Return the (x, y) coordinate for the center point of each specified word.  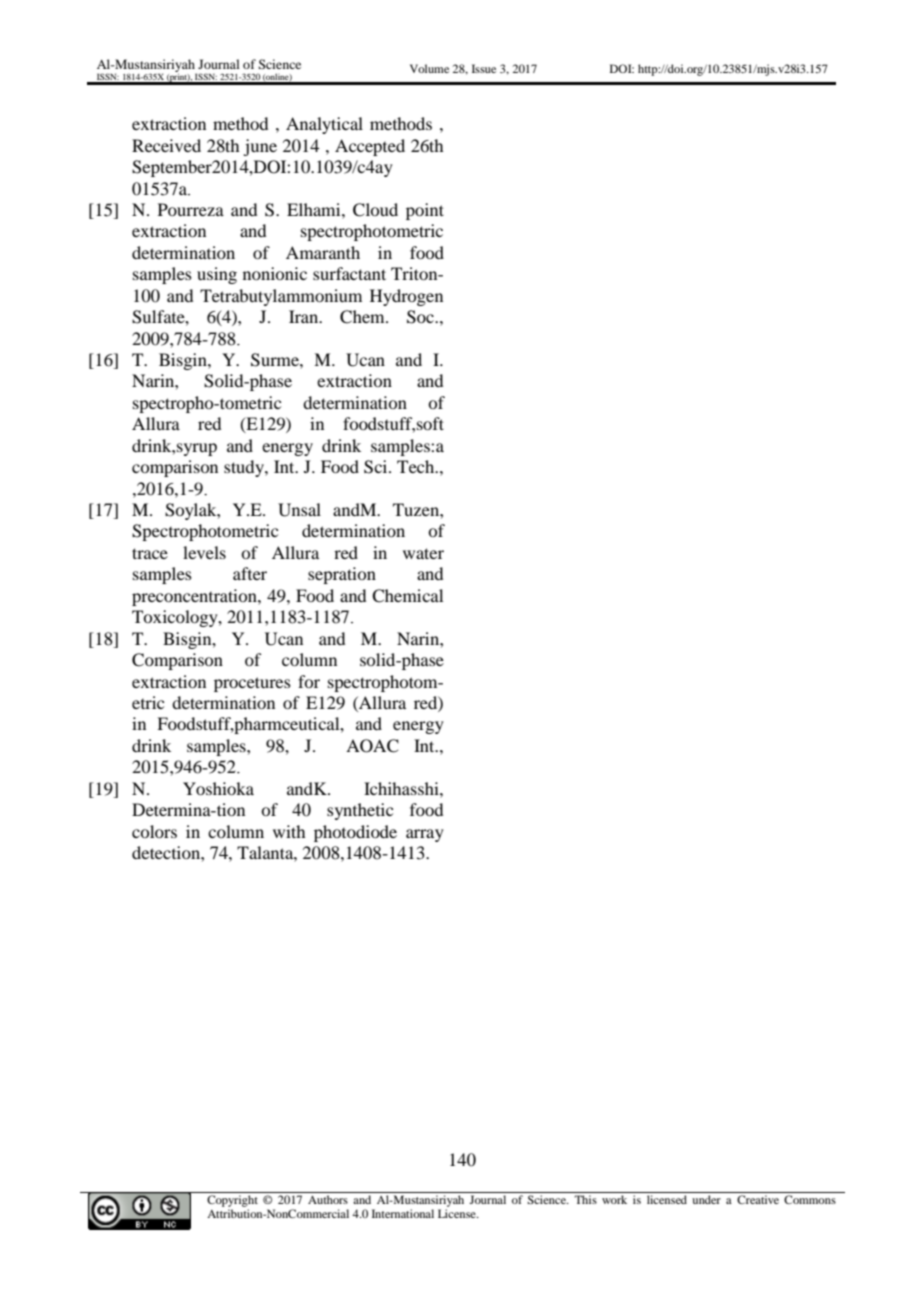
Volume (429, 68)
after (250, 573)
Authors (328, 1199)
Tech (417, 466)
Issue (484, 68)
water (423, 553)
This (585, 1199)
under (706, 1199)
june (260, 147)
